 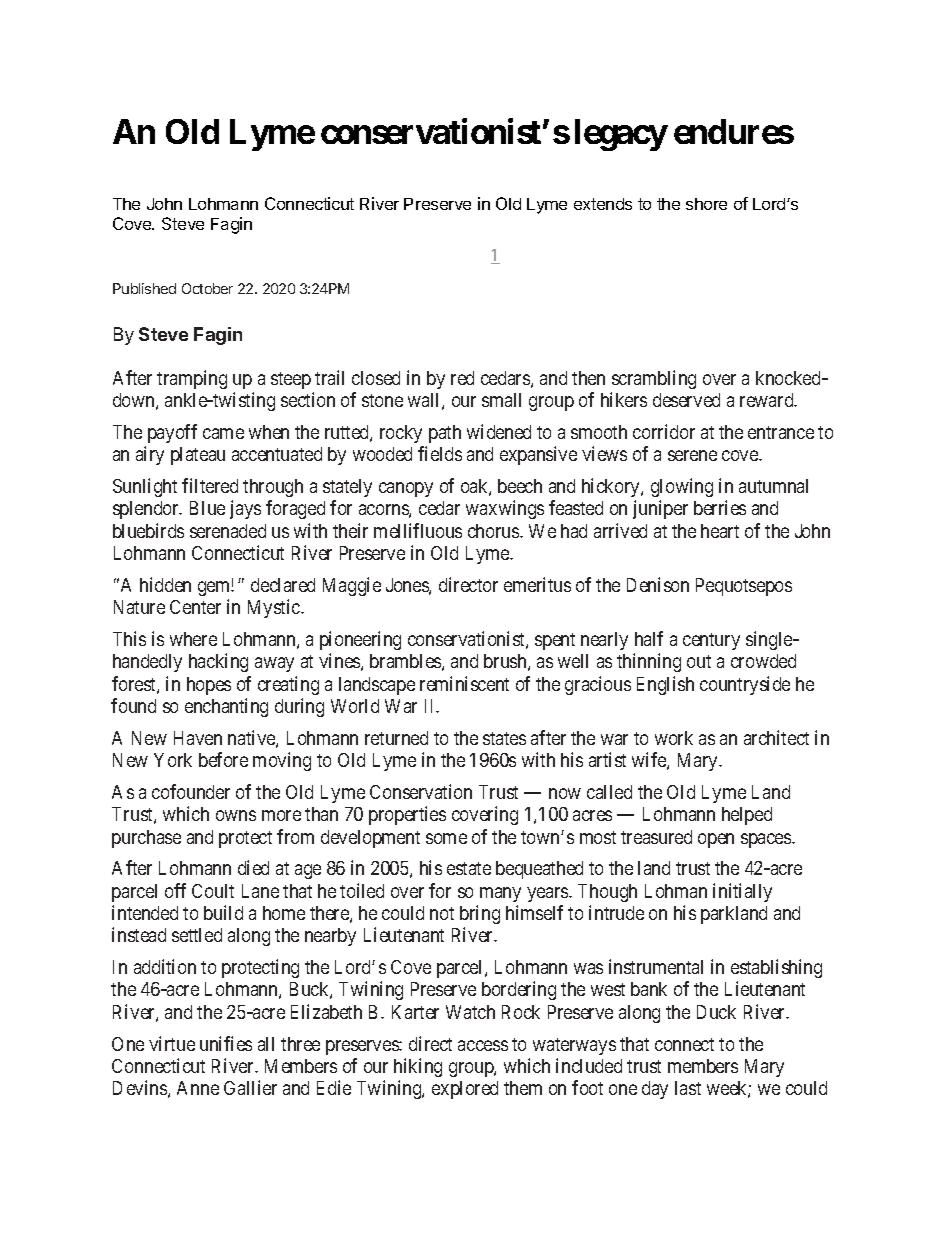 What do you see at coordinates (195, 607) in the screenshot?
I see `Center` at bounding box center [195, 607].
